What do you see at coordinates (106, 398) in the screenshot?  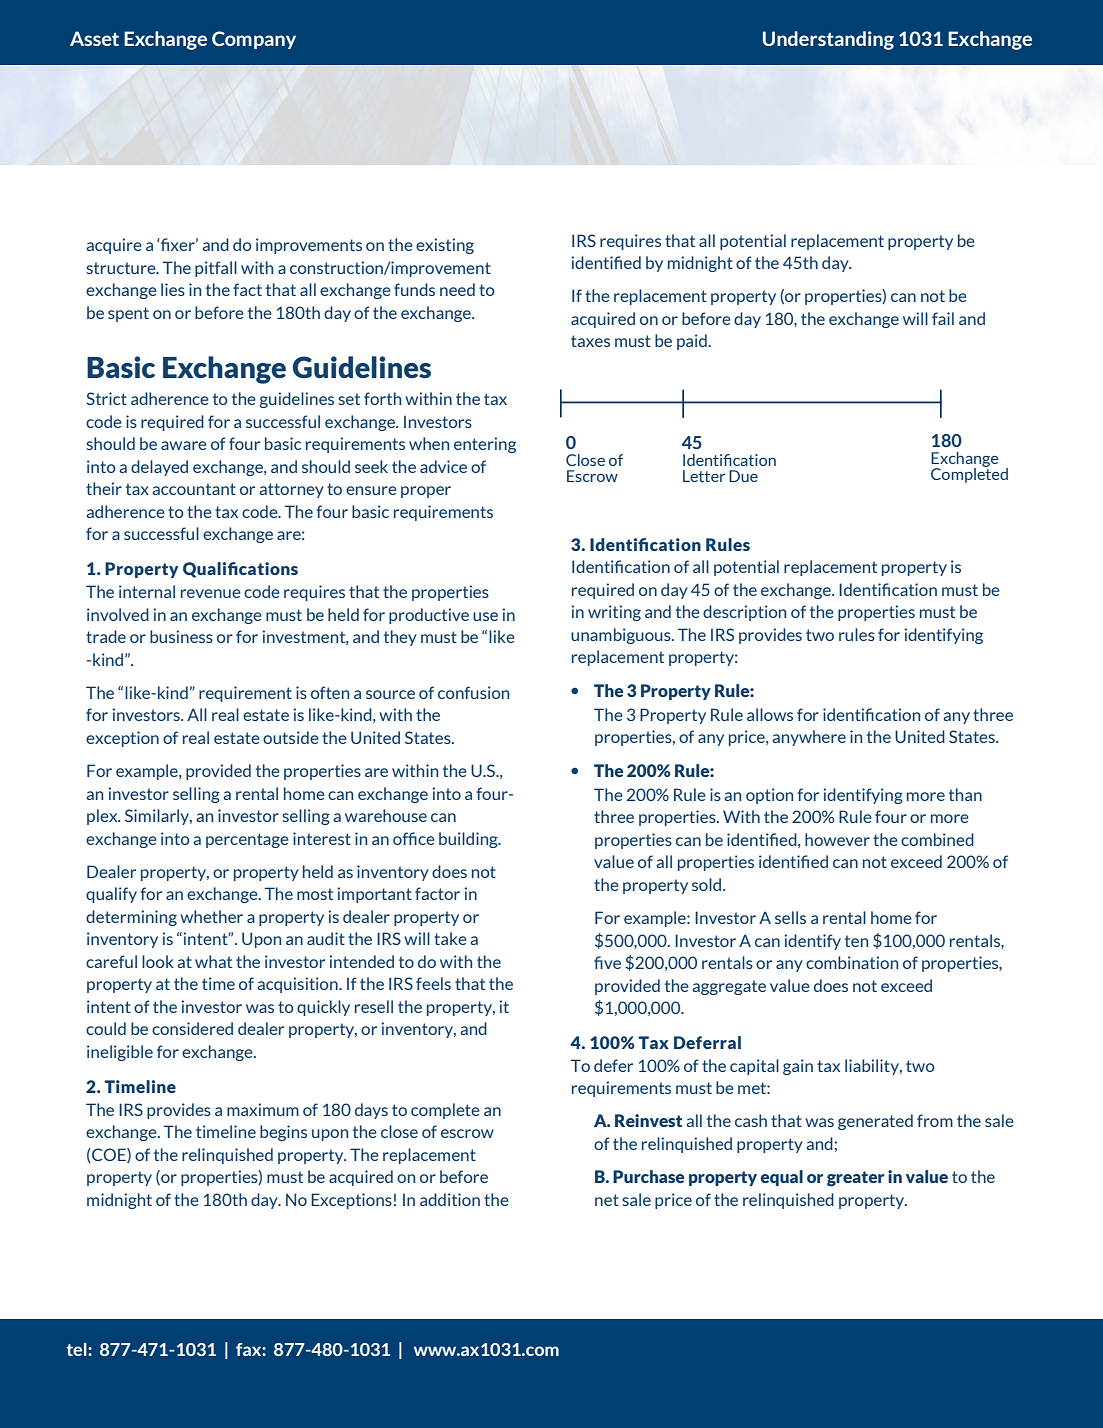 I see `Strict` at bounding box center [106, 398].
